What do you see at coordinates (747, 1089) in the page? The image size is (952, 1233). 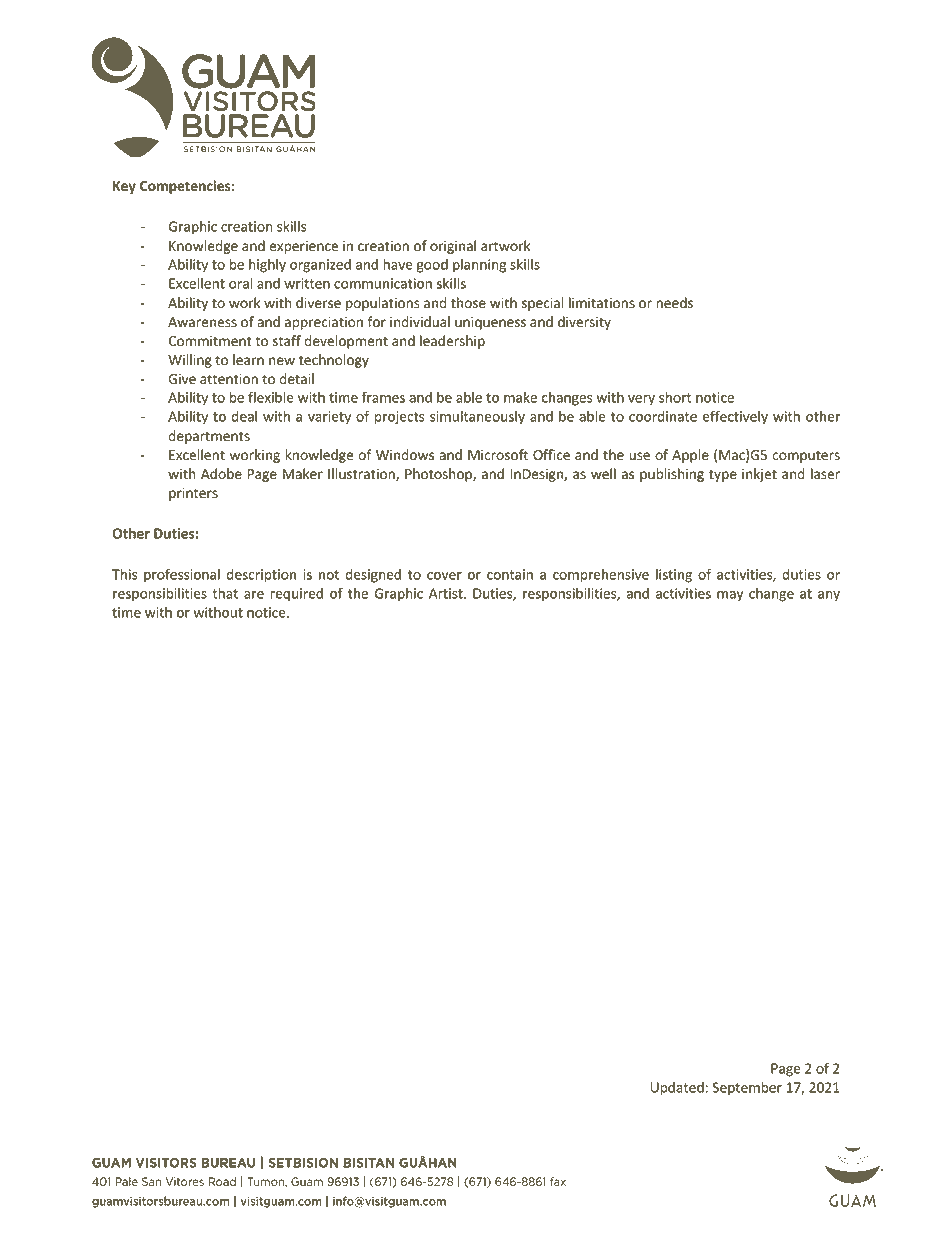 I see `September` at bounding box center [747, 1089].
